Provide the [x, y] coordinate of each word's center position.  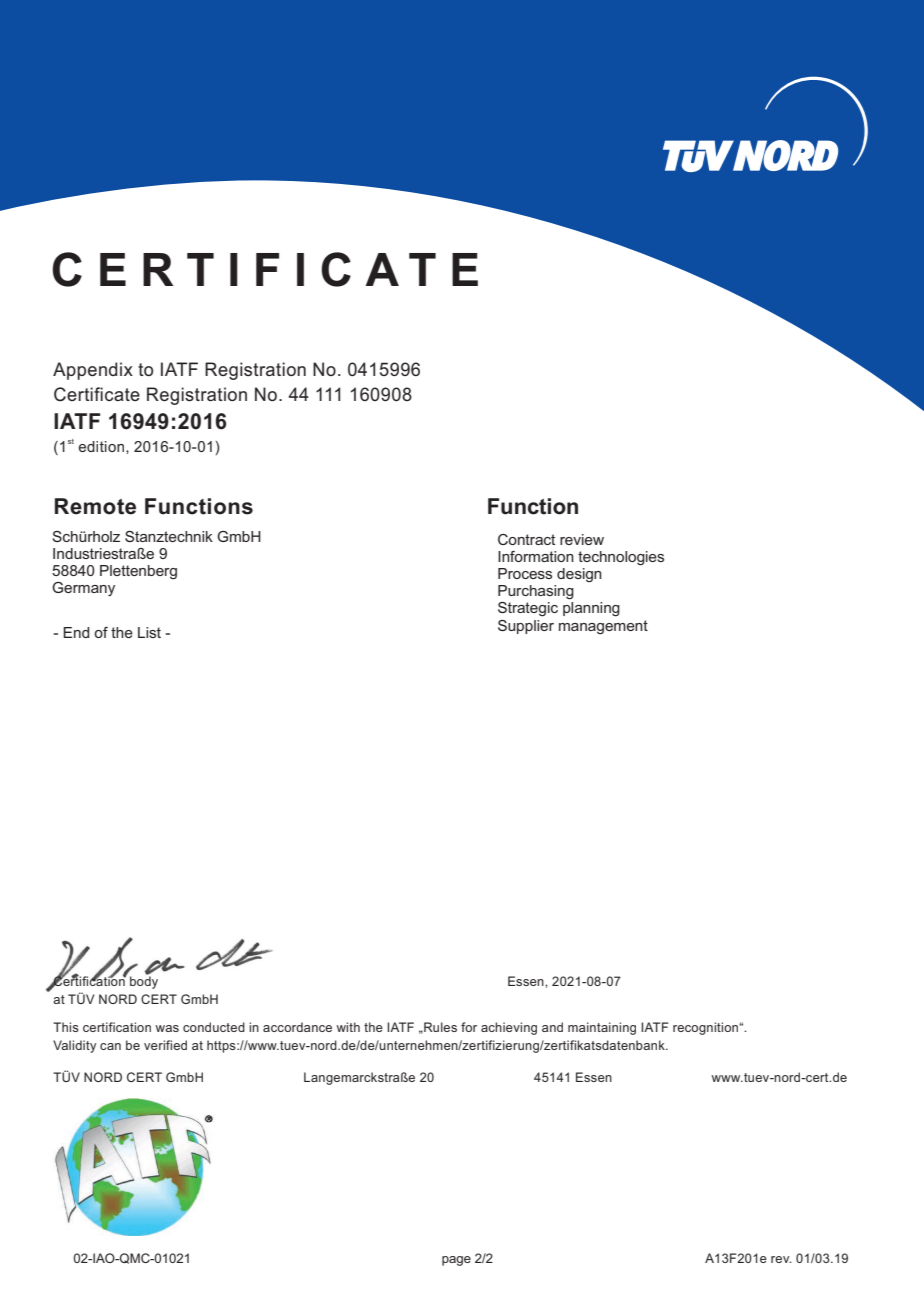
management [603, 627]
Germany [83, 589]
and [552, 1027]
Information [536, 556]
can [110, 1046]
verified [165, 1045]
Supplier [526, 627]
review [582, 539]
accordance [297, 1027]
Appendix [93, 371]
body [144, 981]
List [149, 632]
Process [525, 573]
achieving [509, 1028]
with [348, 1027]
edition [101, 446]
